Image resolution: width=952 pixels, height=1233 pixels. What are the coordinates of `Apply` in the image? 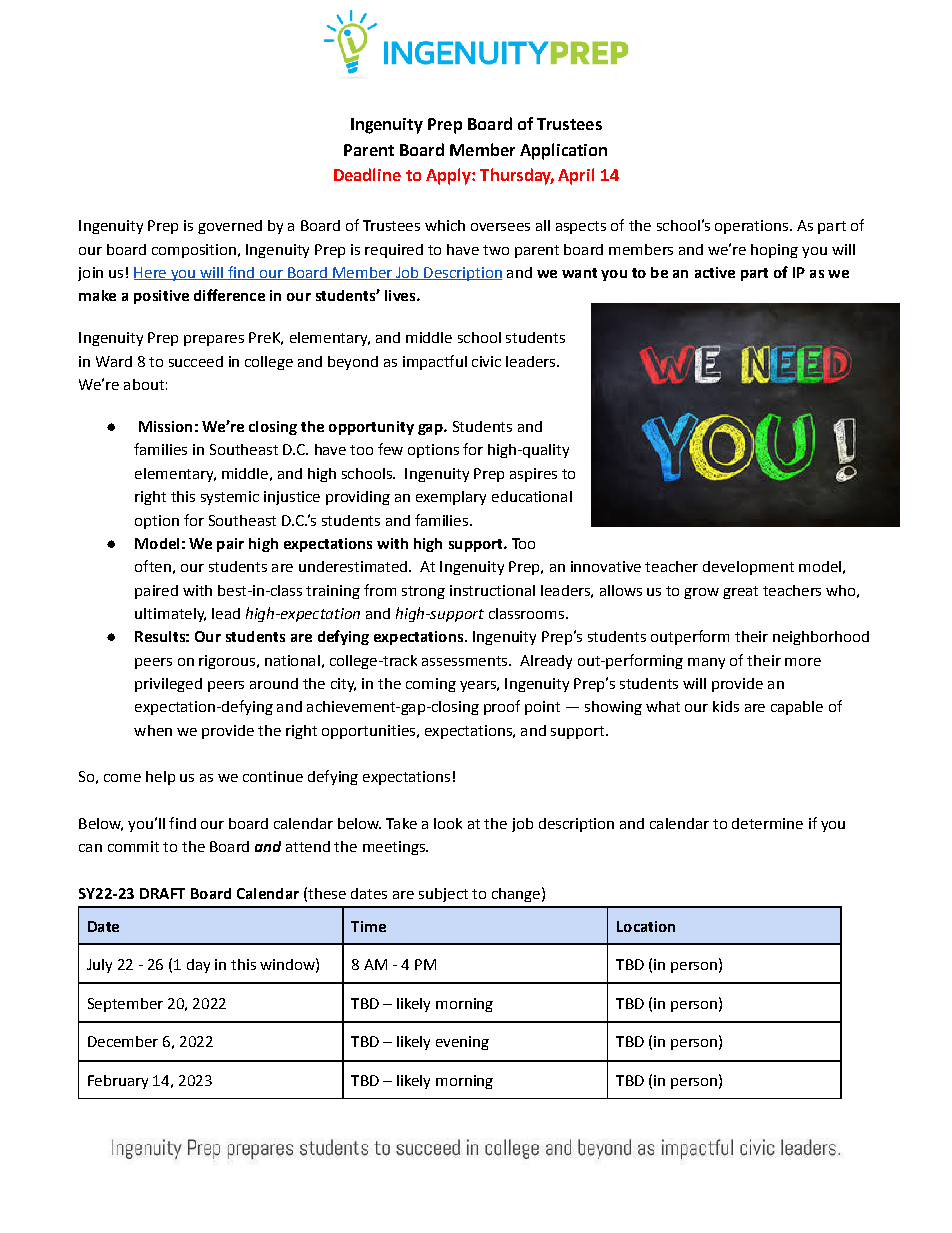 It's located at (449, 176).
